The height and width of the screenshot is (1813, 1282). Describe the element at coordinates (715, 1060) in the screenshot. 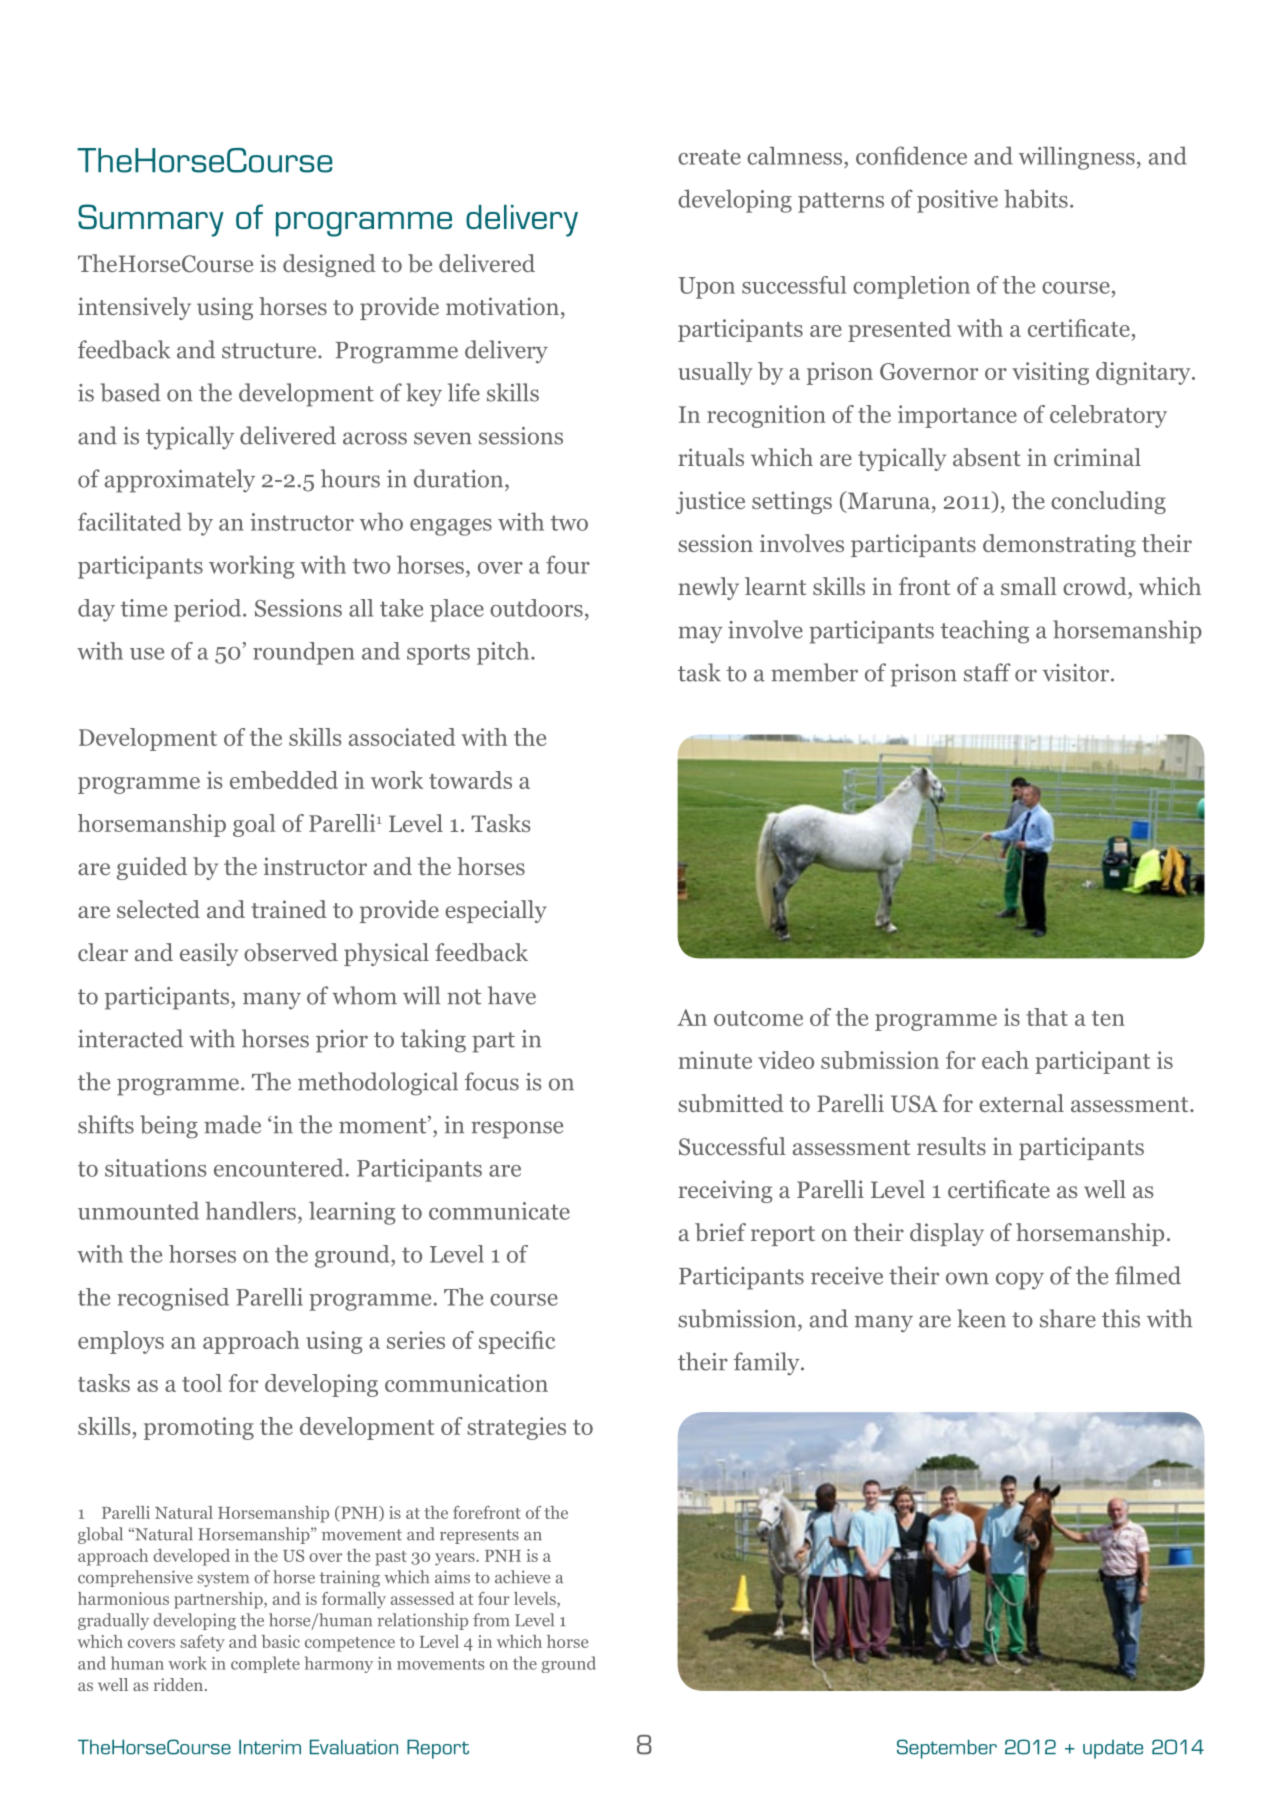

I see `minute` at that location.
